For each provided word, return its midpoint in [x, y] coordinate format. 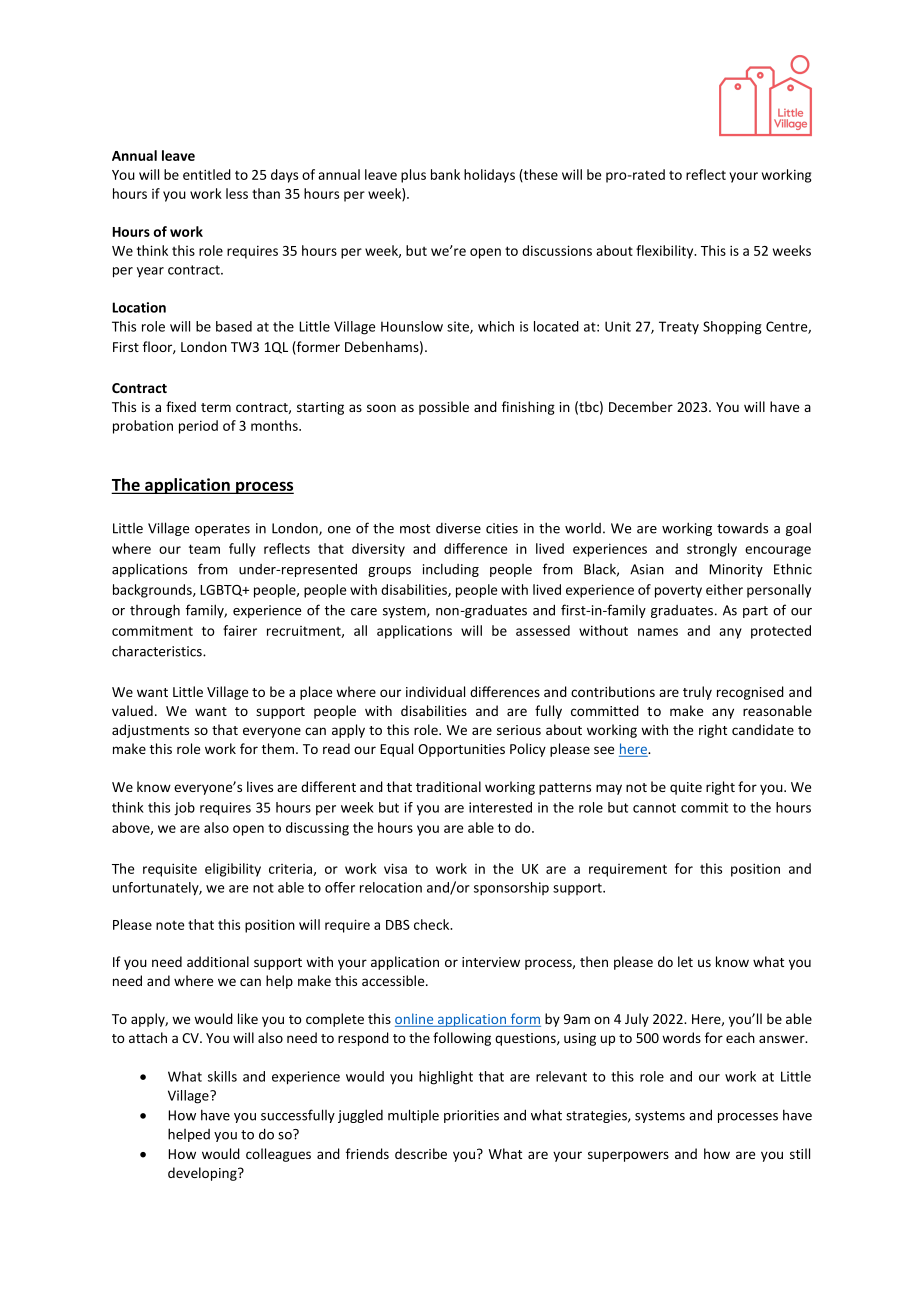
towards [742, 528]
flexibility [666, 252]
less [237, 193]
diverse [458, 528]
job [184, 809]
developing [203, 1174]
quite [686, 788]
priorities [471, 1116]
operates [222, 530]
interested [500, 807]
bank [445, 174]
